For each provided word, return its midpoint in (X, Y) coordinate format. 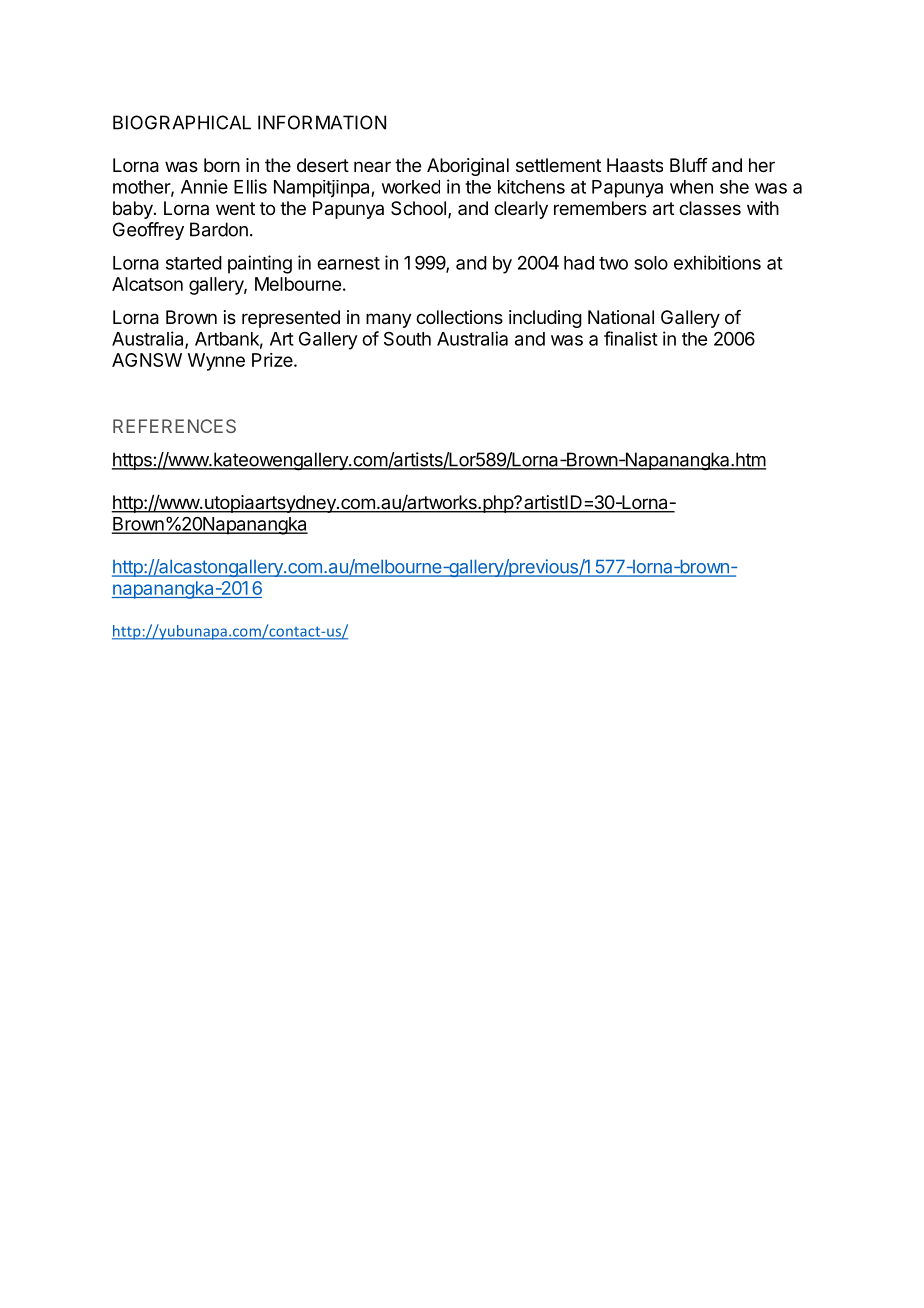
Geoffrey (148, 231)
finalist (631, 338)
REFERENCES (174, 426)
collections (459, 317)
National (621, 317)
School (418, 208)
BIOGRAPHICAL (182, 122)
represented (291, 319)
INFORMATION (322, 122)
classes (710, 208)
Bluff (689, 165)
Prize (272, 360)
